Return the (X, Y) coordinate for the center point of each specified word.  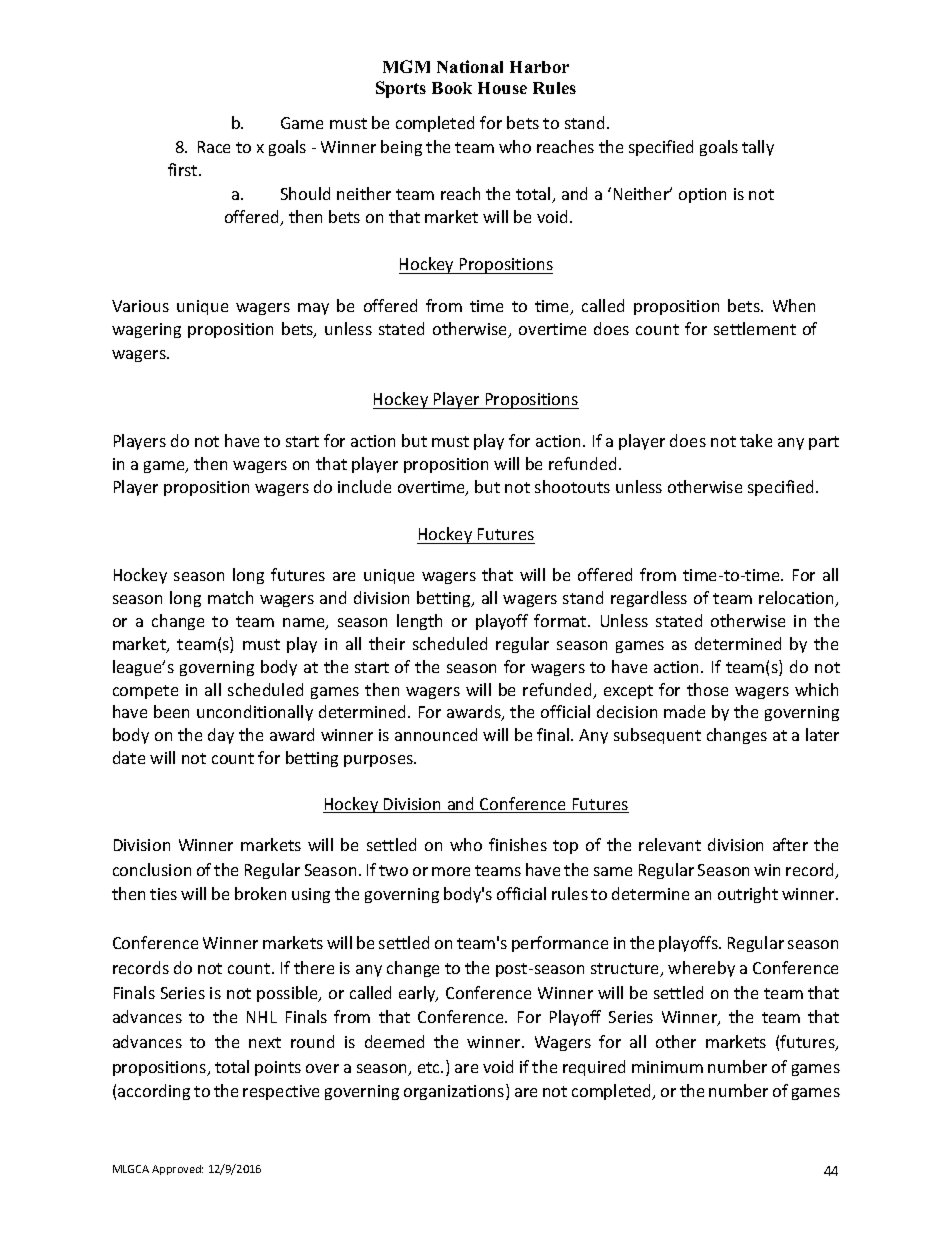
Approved (177, 1170)
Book (452, 88)
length (419, 622)
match (230, 597)
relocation (798, 599)
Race (214, 147)
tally (758, 148)
